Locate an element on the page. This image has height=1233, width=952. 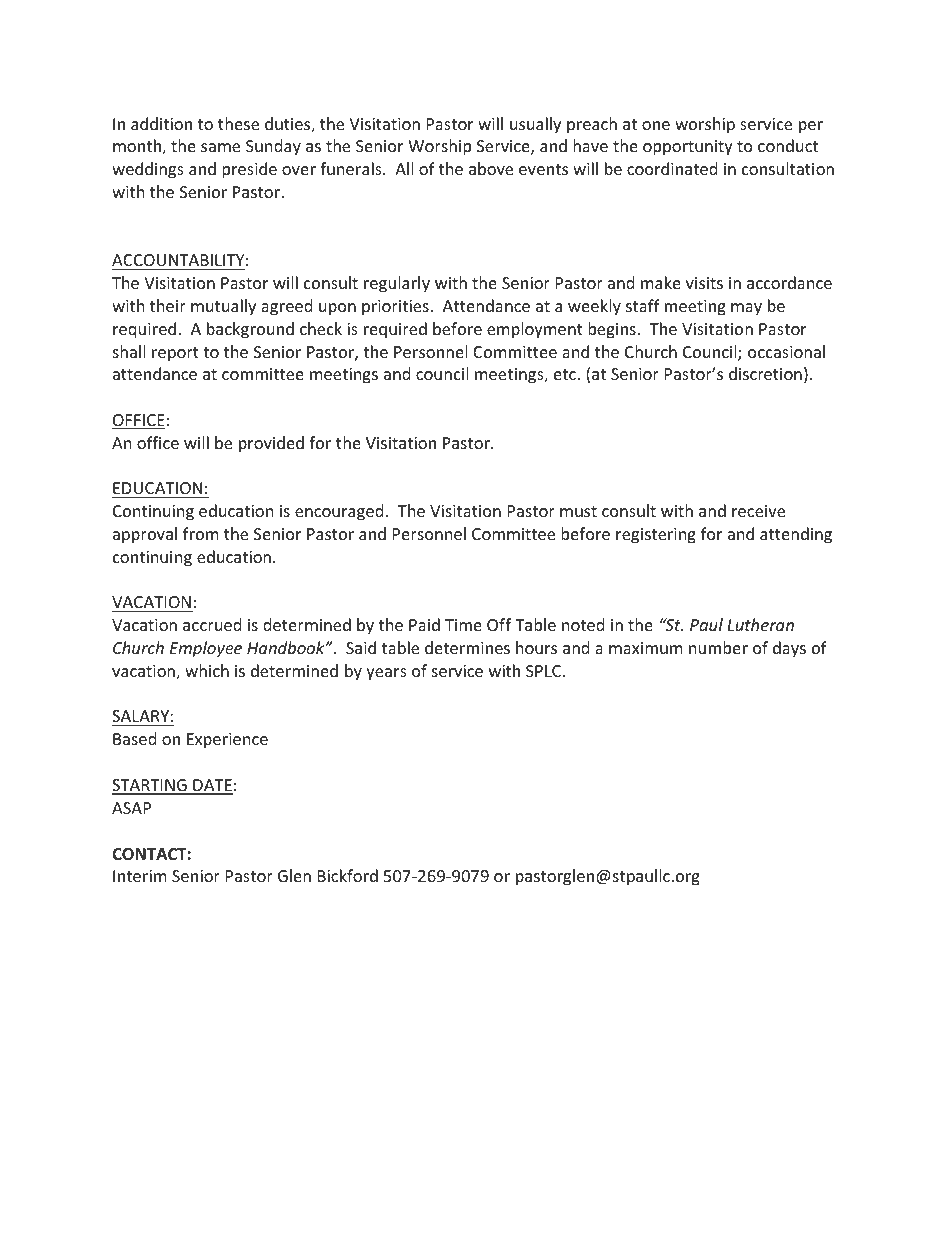
above is located at coordinates (491, 168).
